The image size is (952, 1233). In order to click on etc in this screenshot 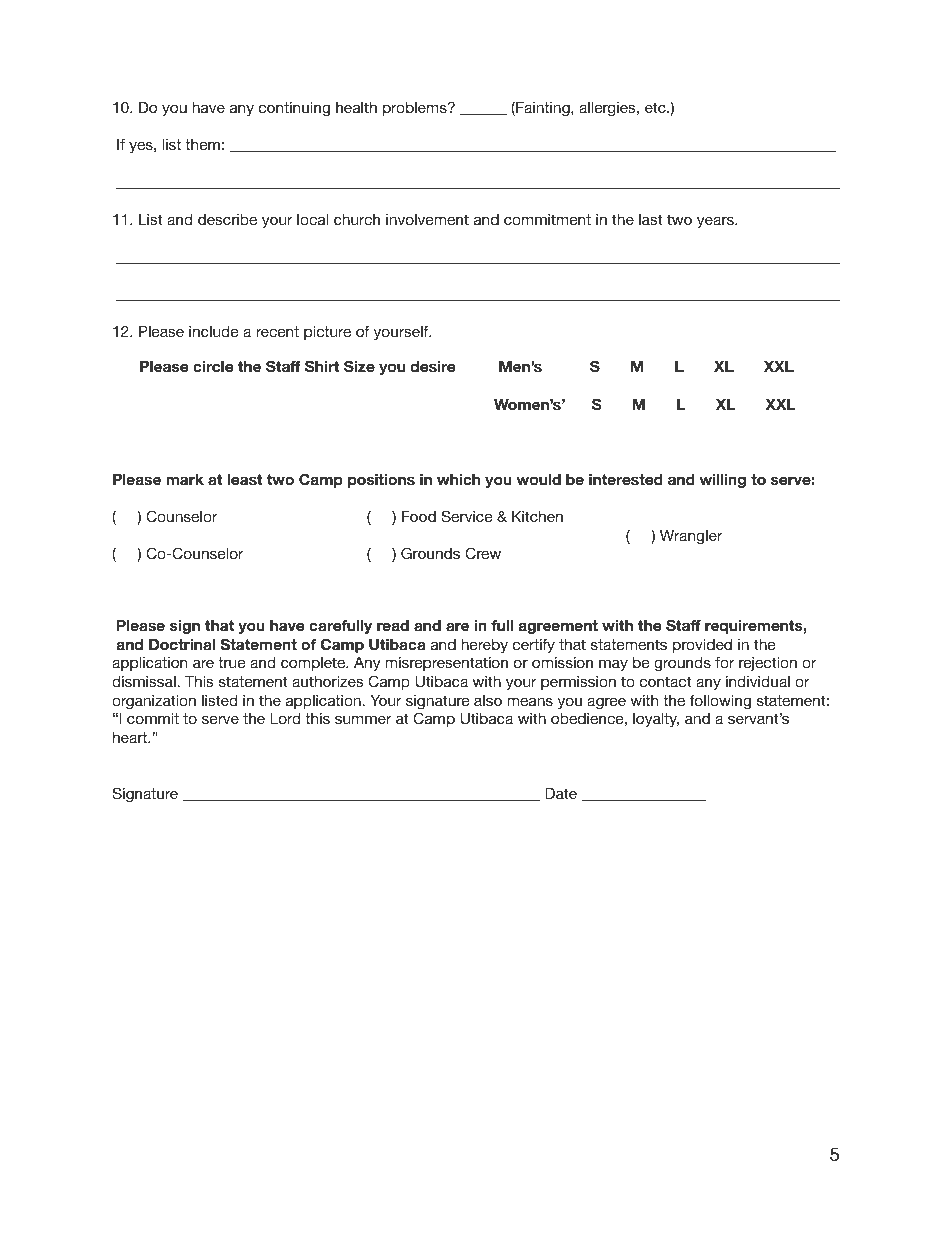, I will do `click(656, 107)`.
